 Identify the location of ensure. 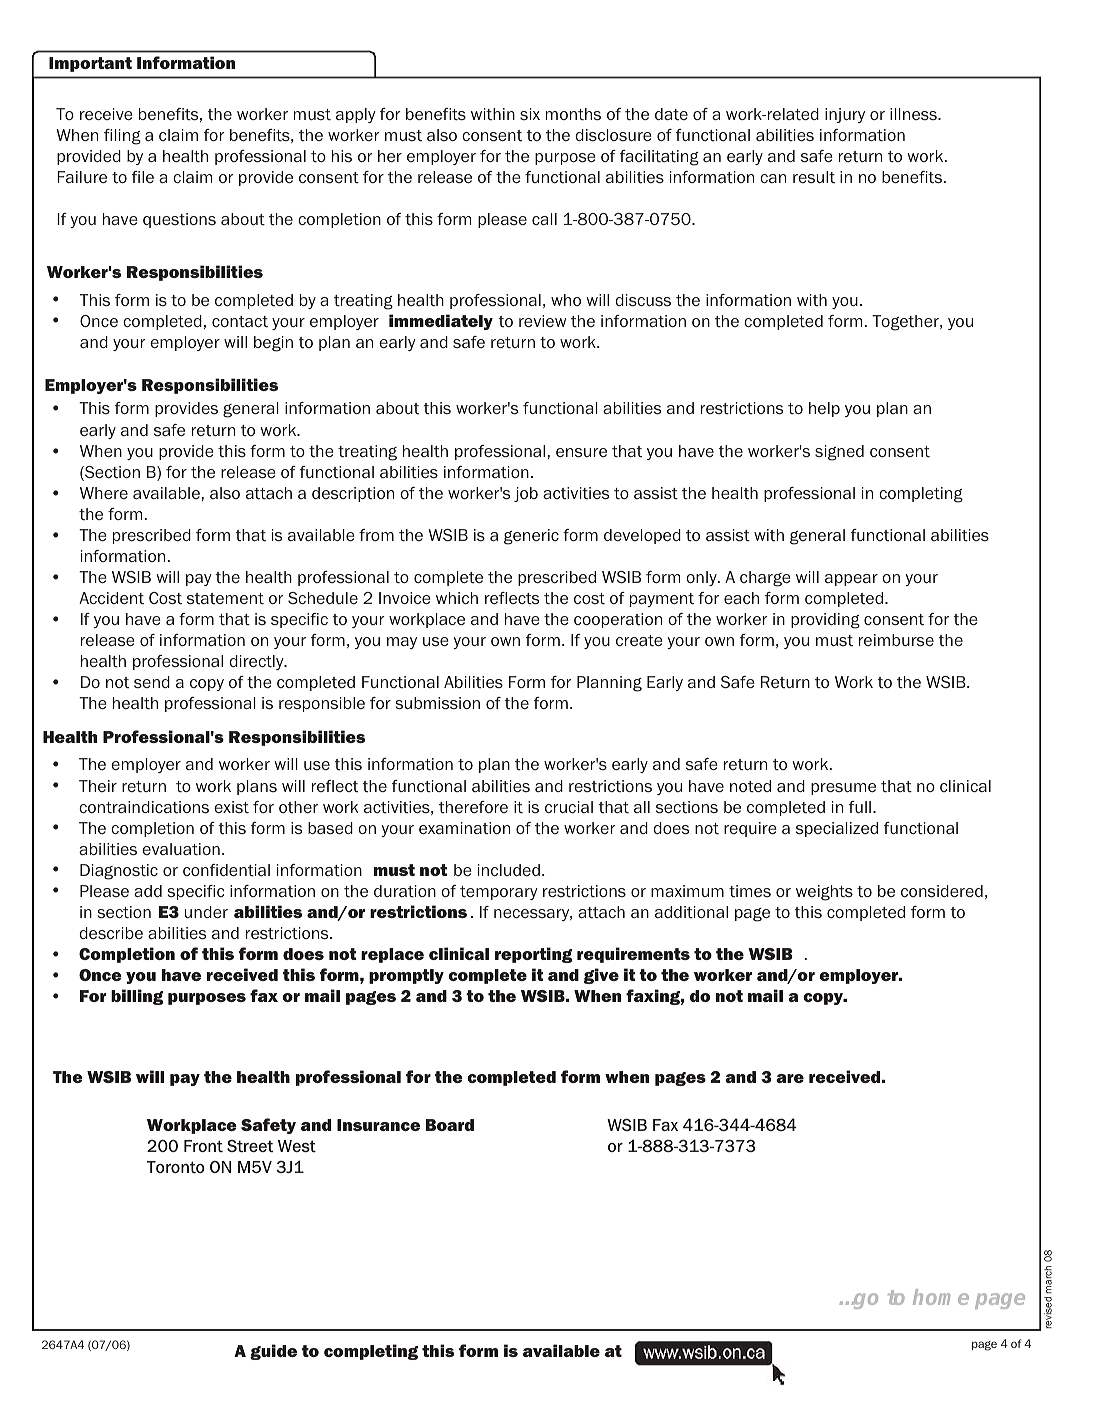
(581, 453).
